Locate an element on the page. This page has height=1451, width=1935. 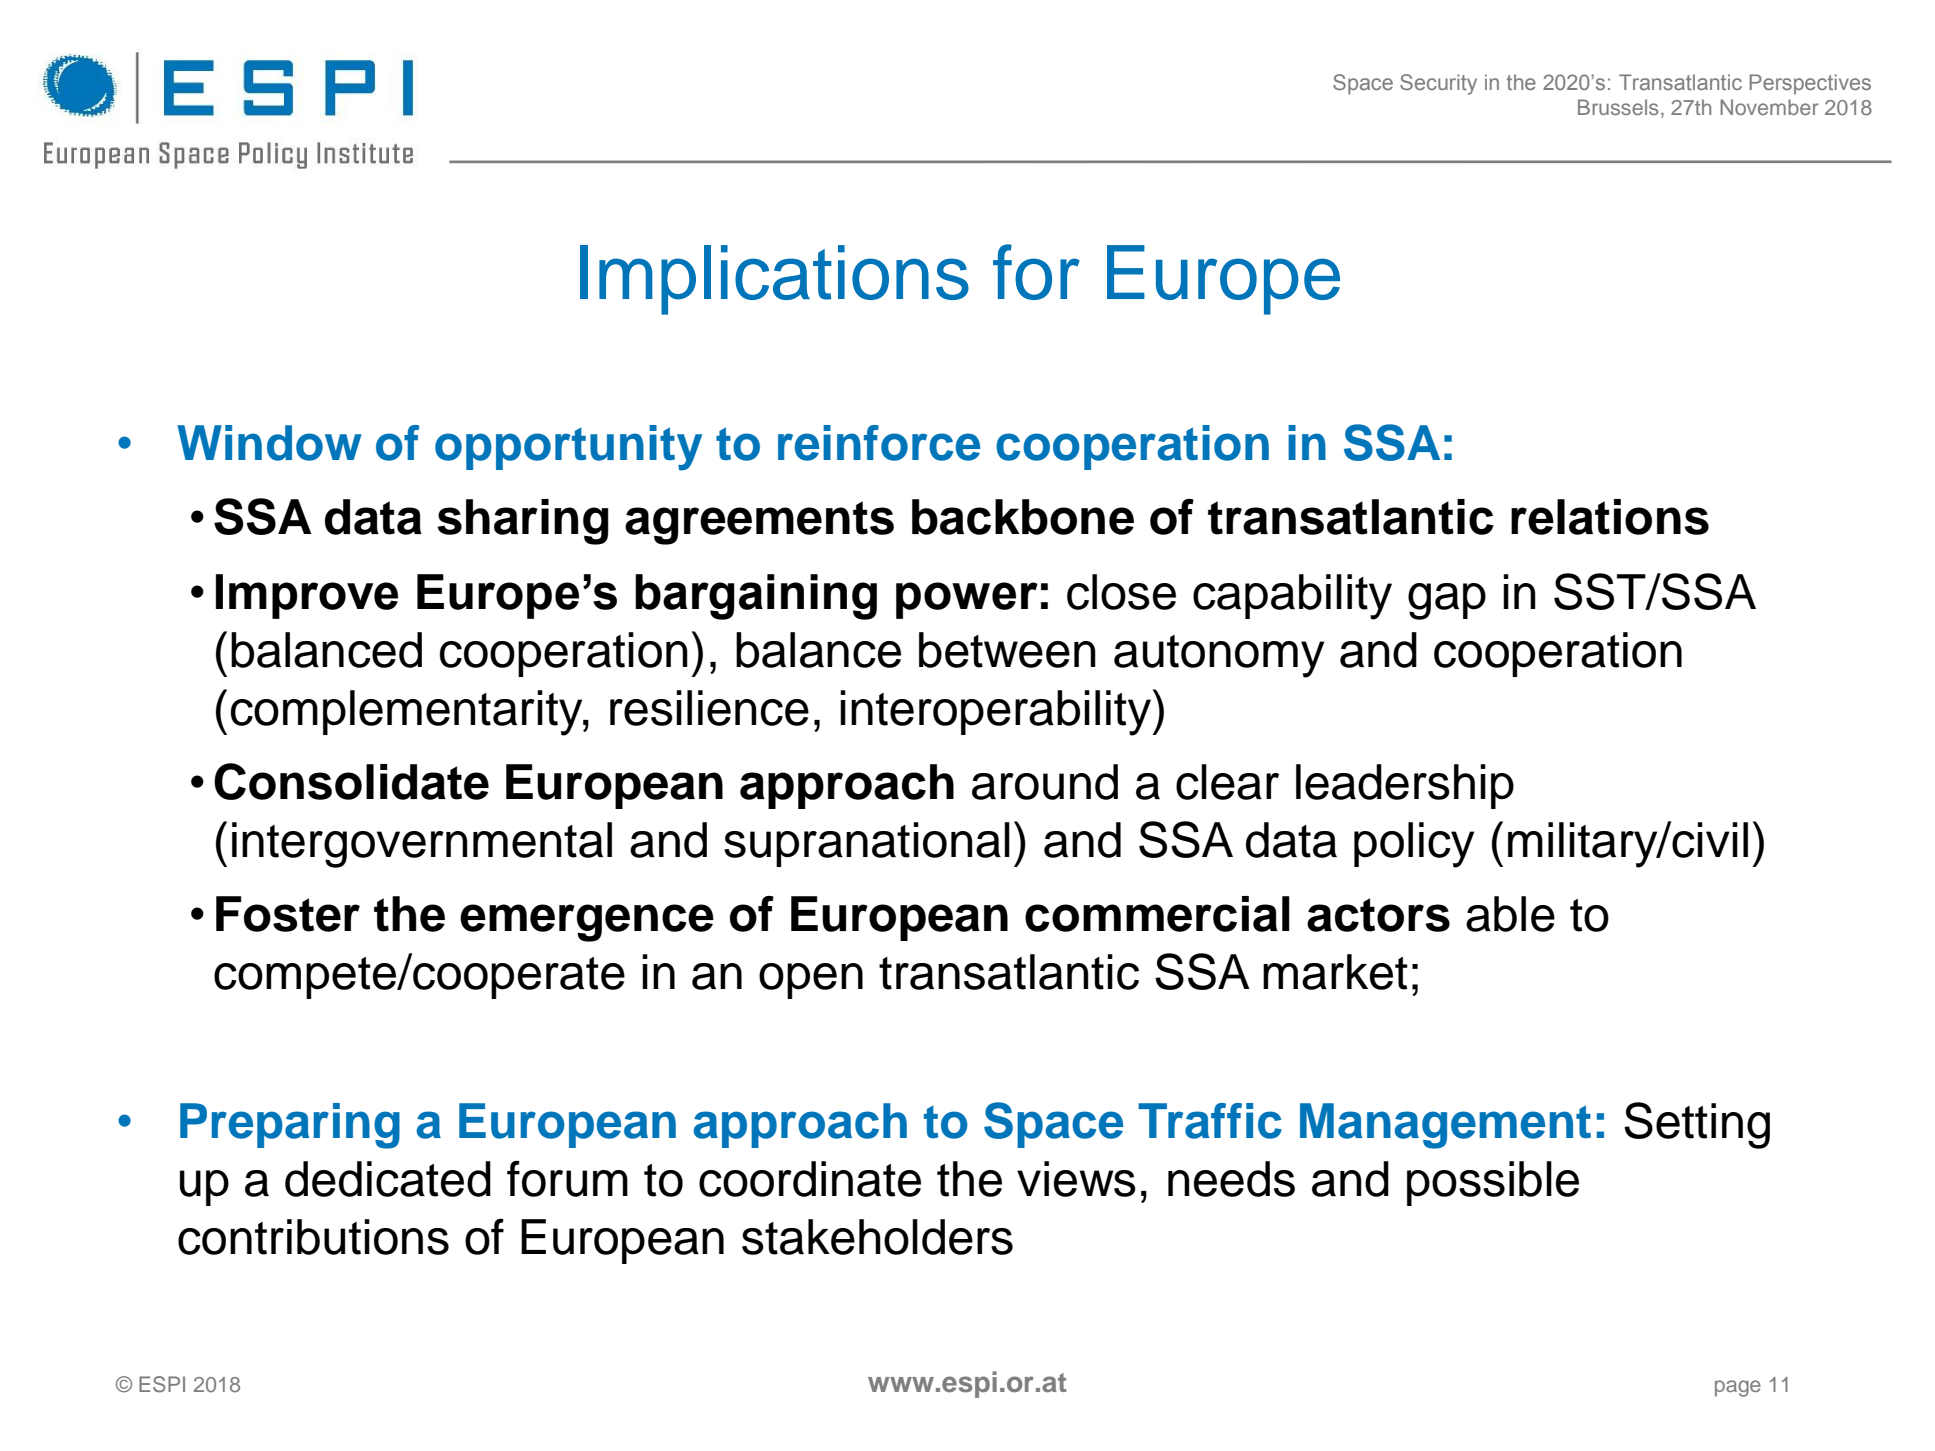
backbone is located at coordinates (1023, 517).
